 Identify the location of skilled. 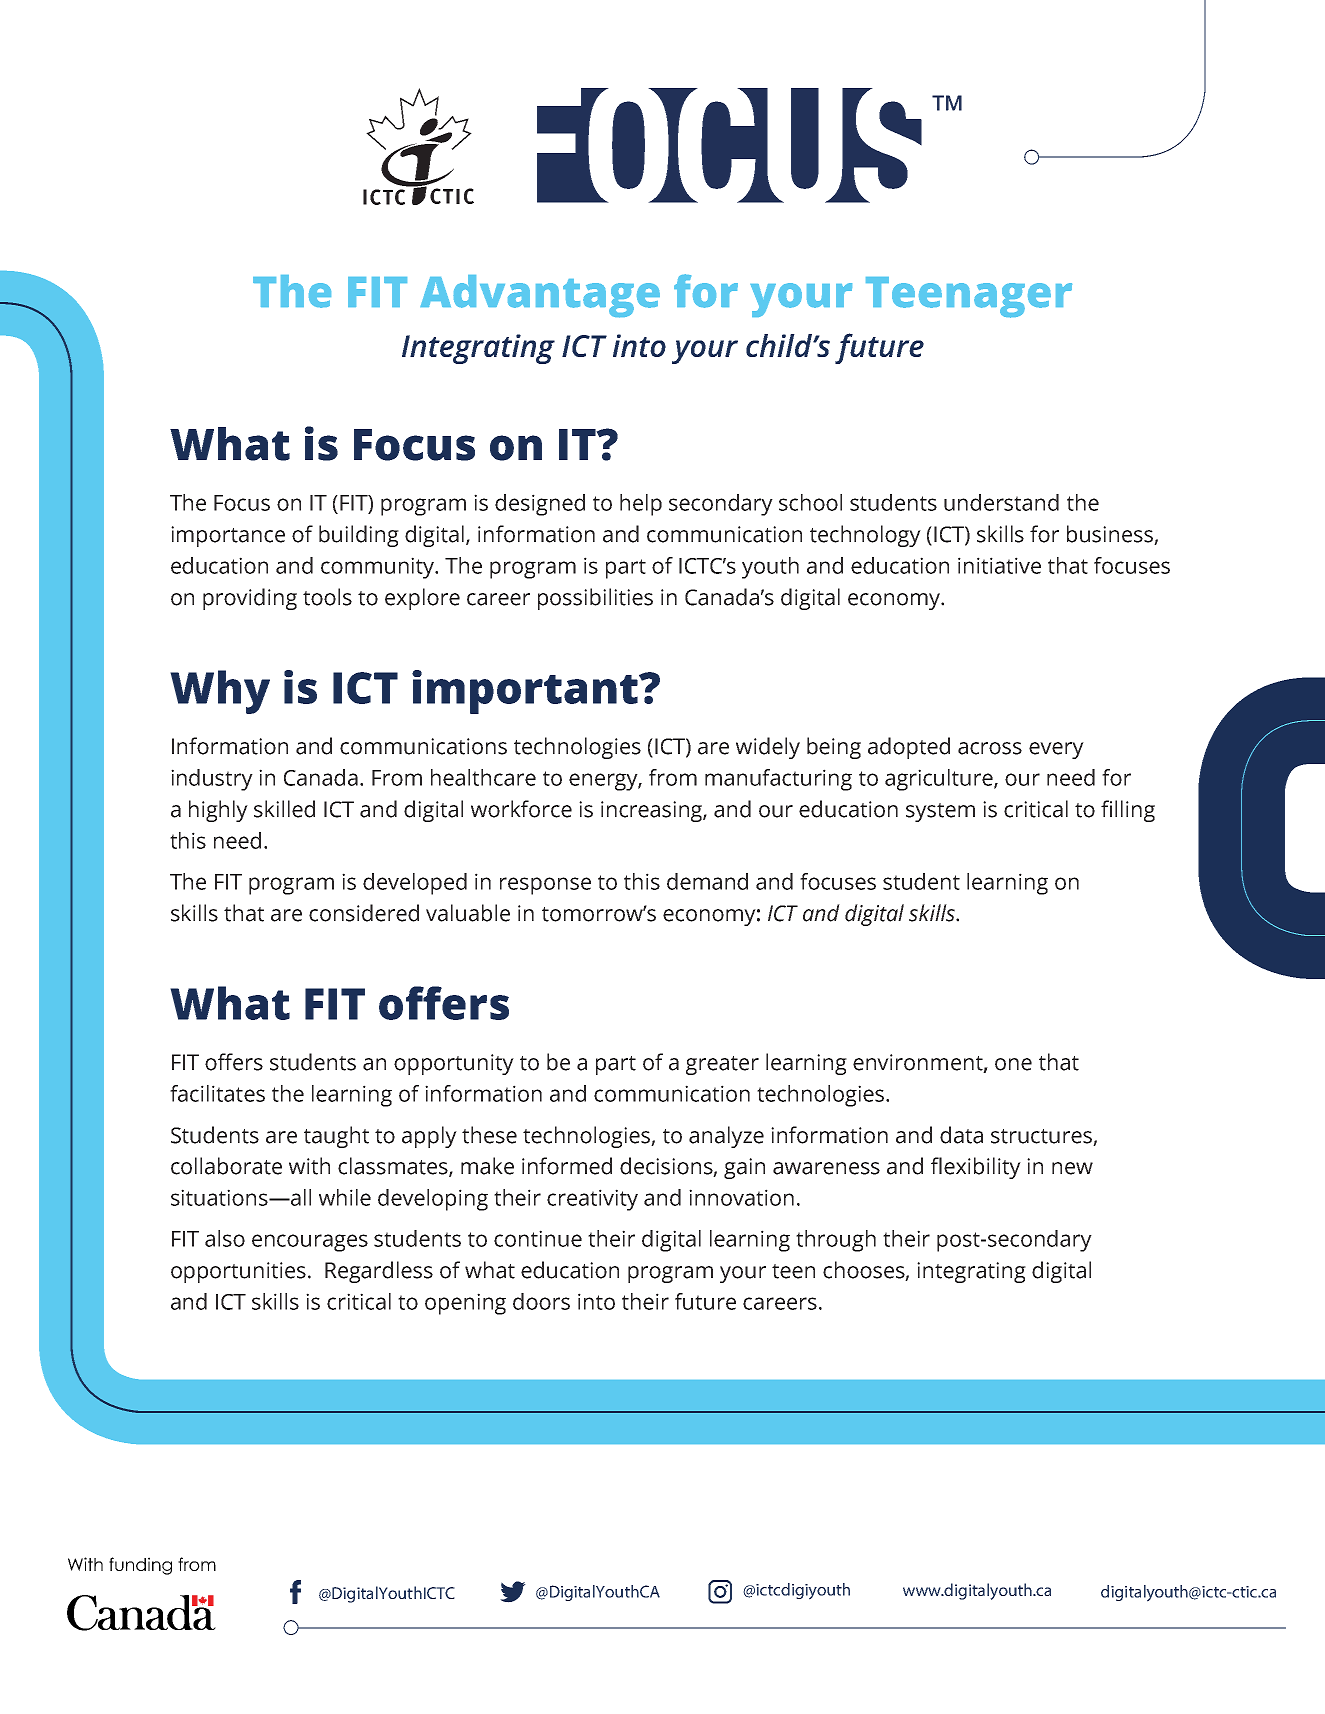
(284, 809).
